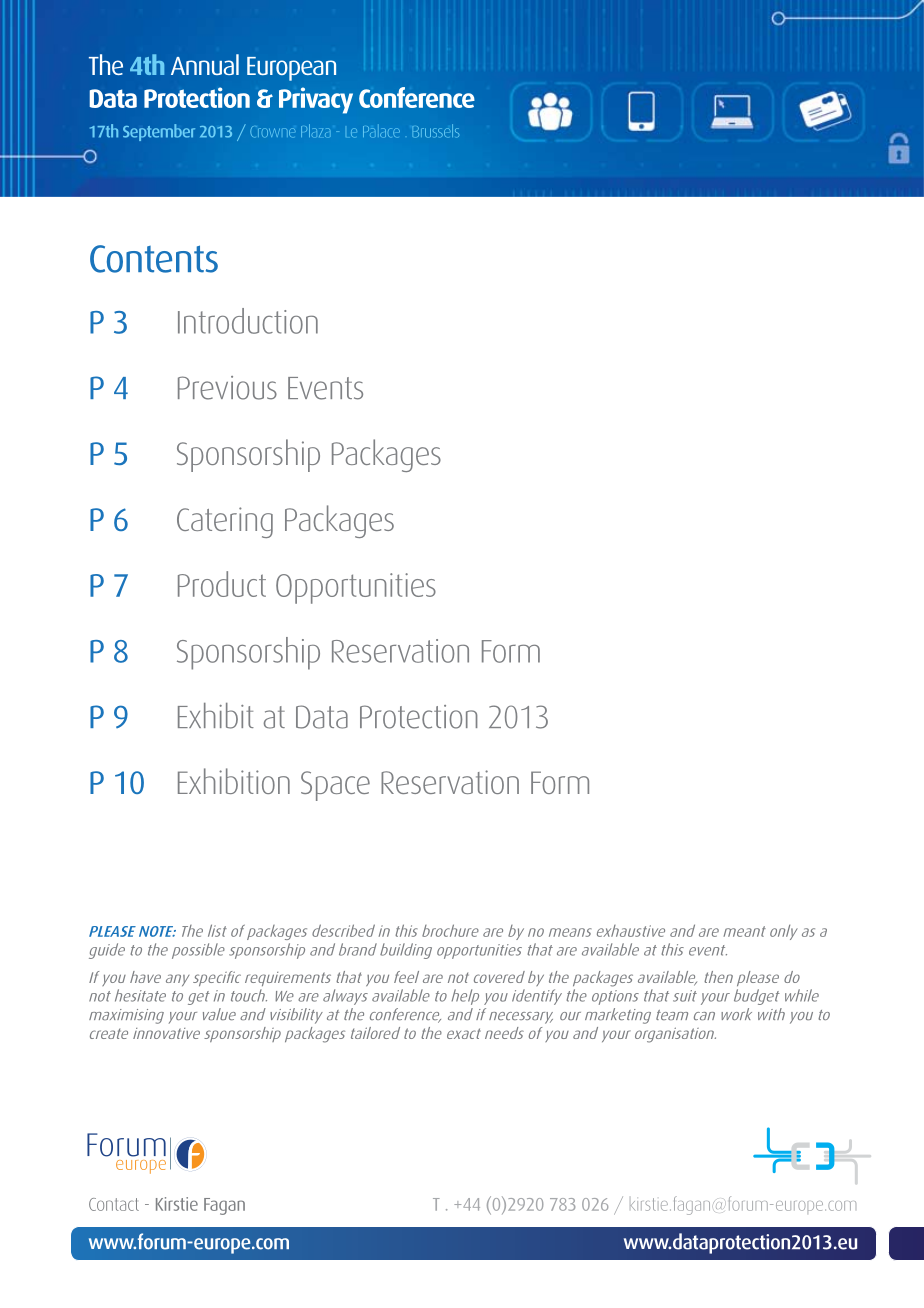 Image resolution: width=924 pixels, height=1308 pixels. What do you see at coordinates (316, 130) in the image?
I see `Plaza` at bounding box center [316, 130].
